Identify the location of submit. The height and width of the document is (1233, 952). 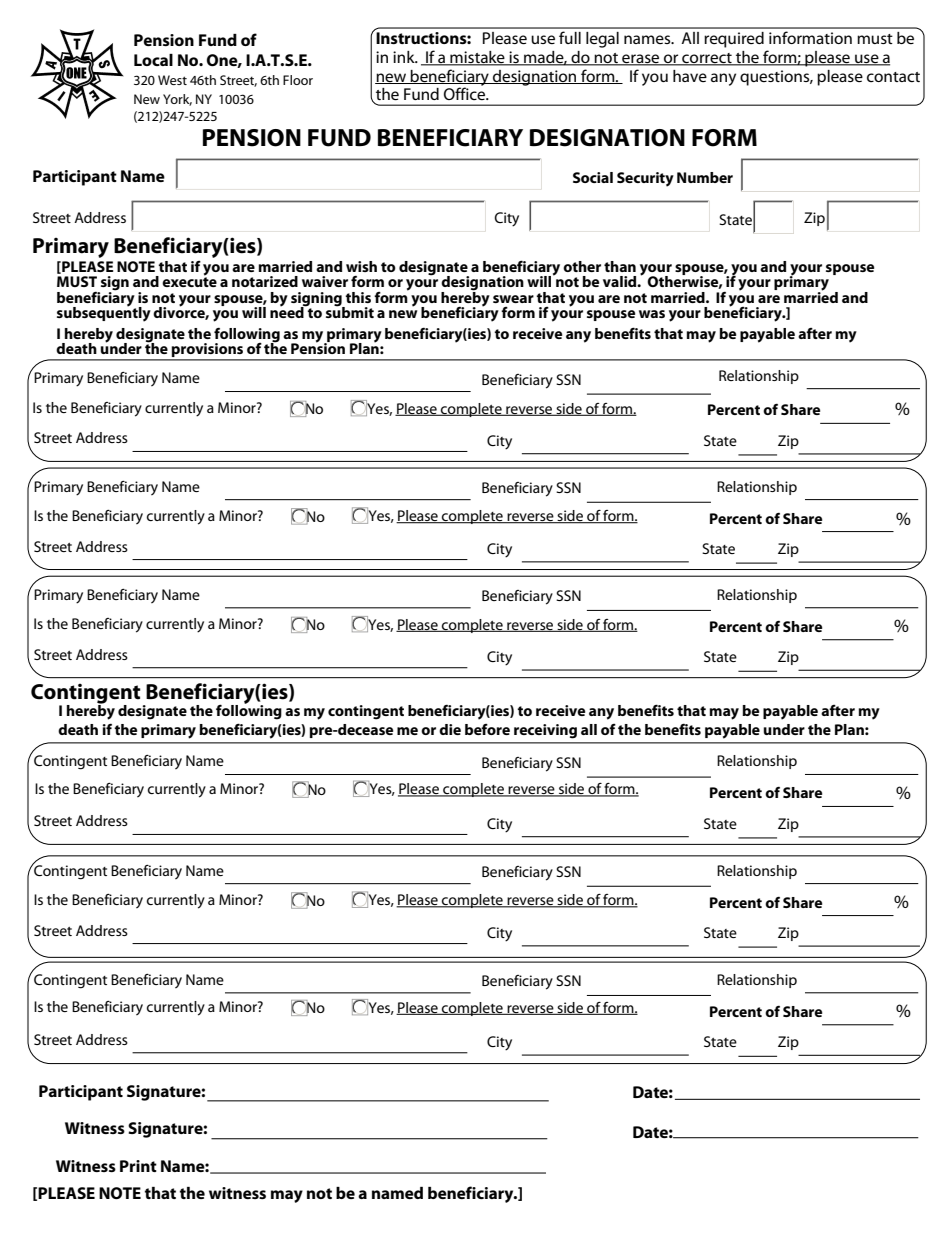
(350, 311).
